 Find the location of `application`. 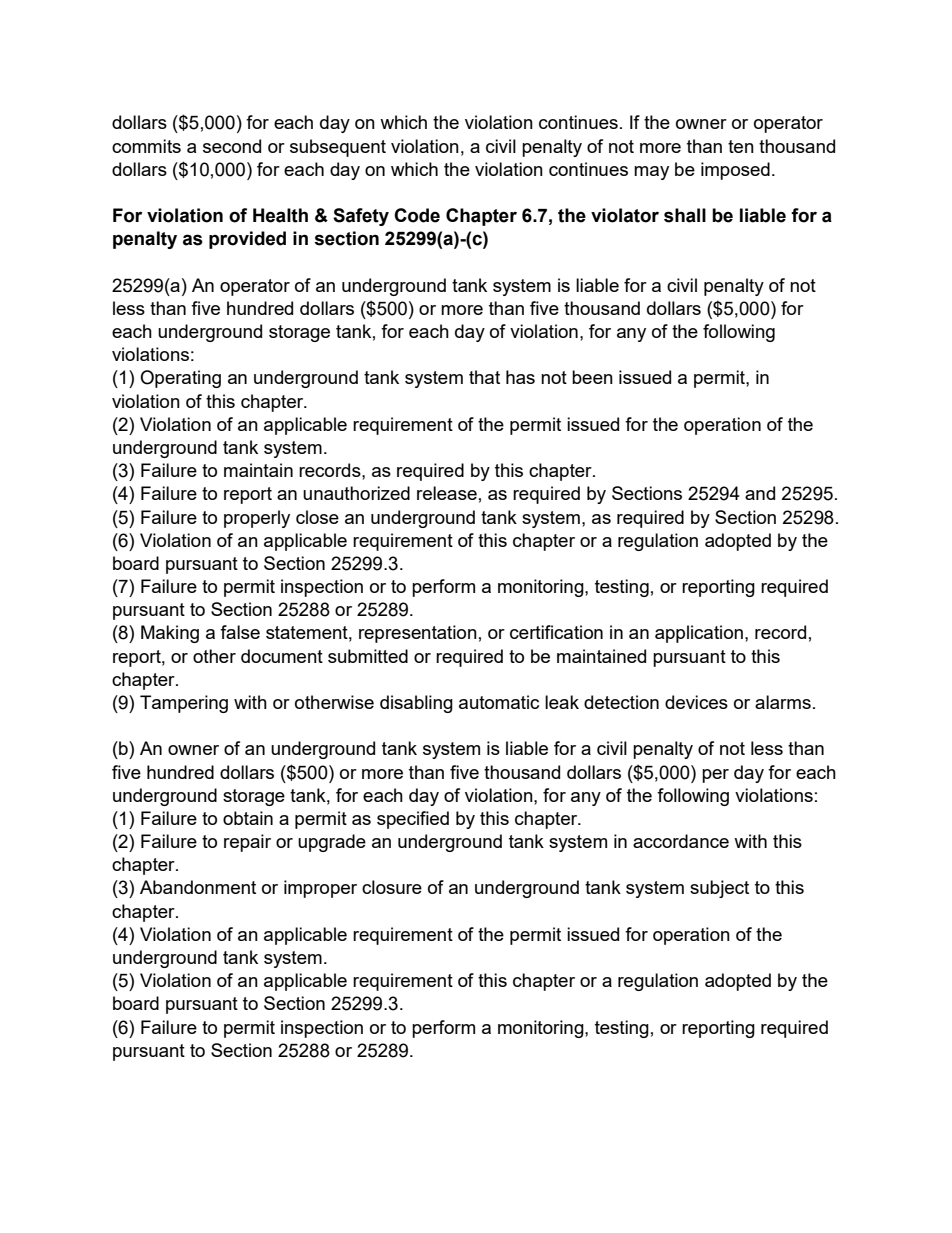

application is located at coordinates (699, 634).
